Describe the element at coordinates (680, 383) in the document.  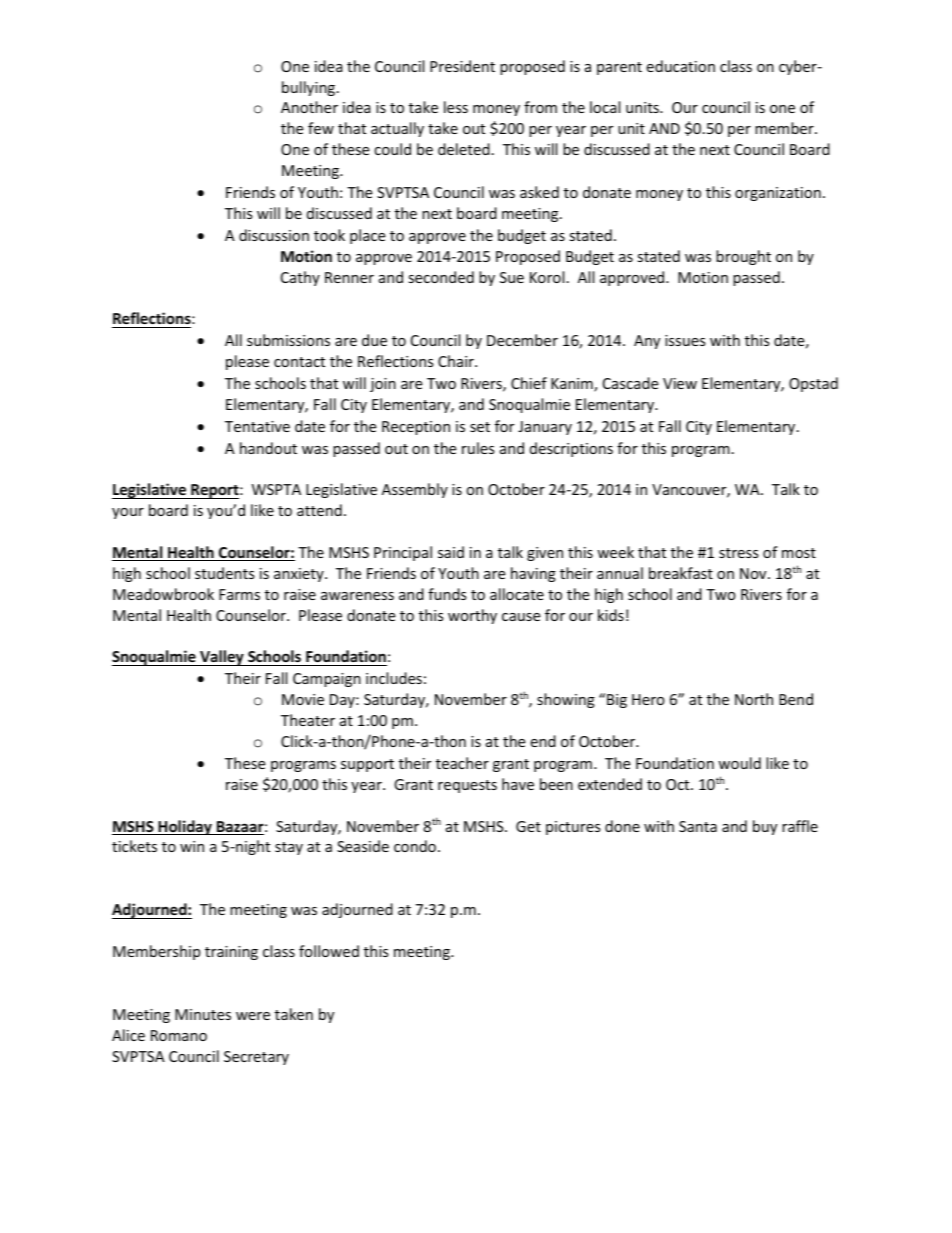
I see `View` at that location.
